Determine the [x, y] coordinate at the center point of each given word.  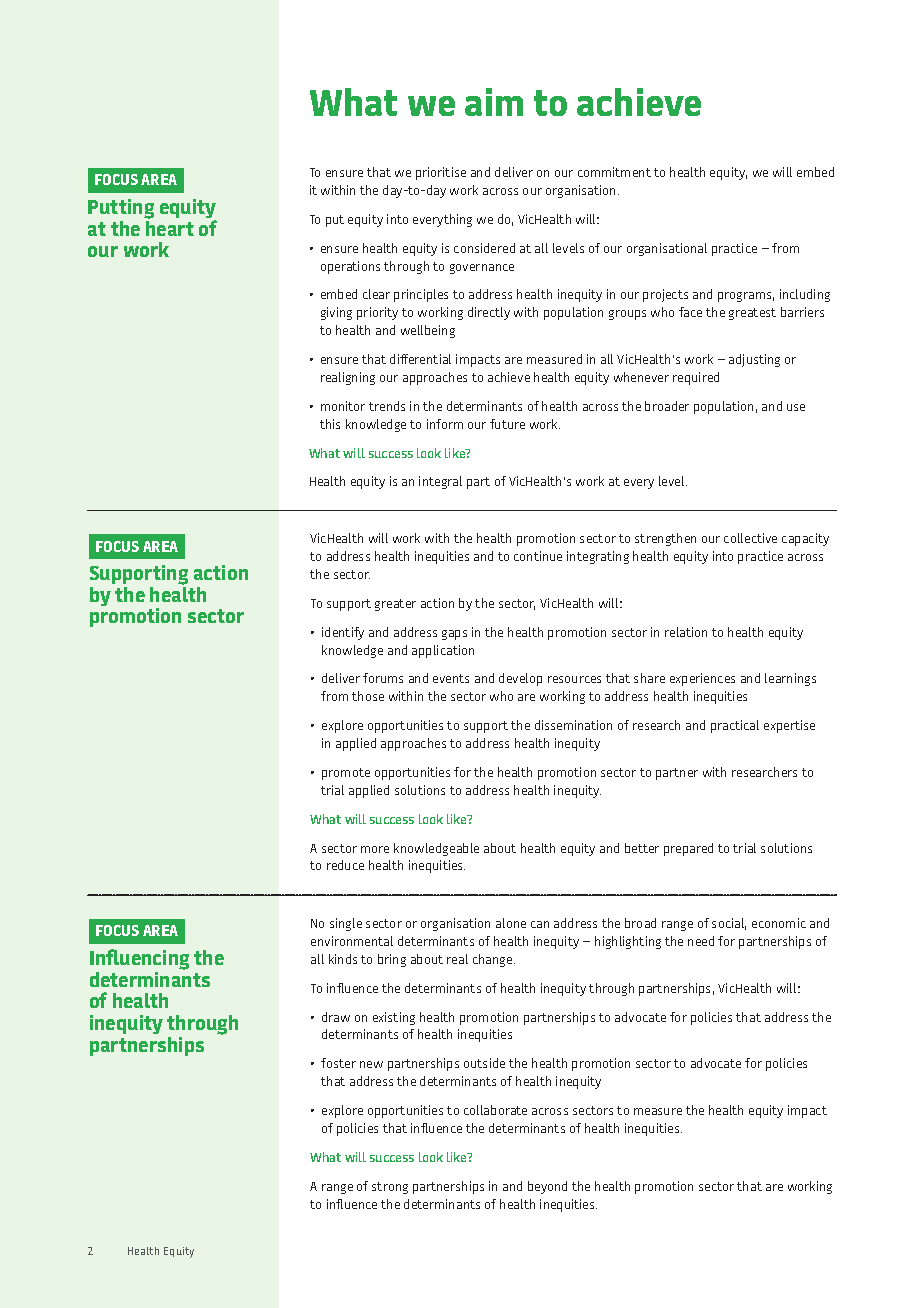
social [729, 924]
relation [686, 632]
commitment [614, 172]
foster [338, 1063]
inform [445, 424]
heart [170, 228]
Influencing [139, 959]
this [330, 424]
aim [494, 102]
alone [511, 923]
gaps [454, 635]
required [696, 378]
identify [343, 633]
